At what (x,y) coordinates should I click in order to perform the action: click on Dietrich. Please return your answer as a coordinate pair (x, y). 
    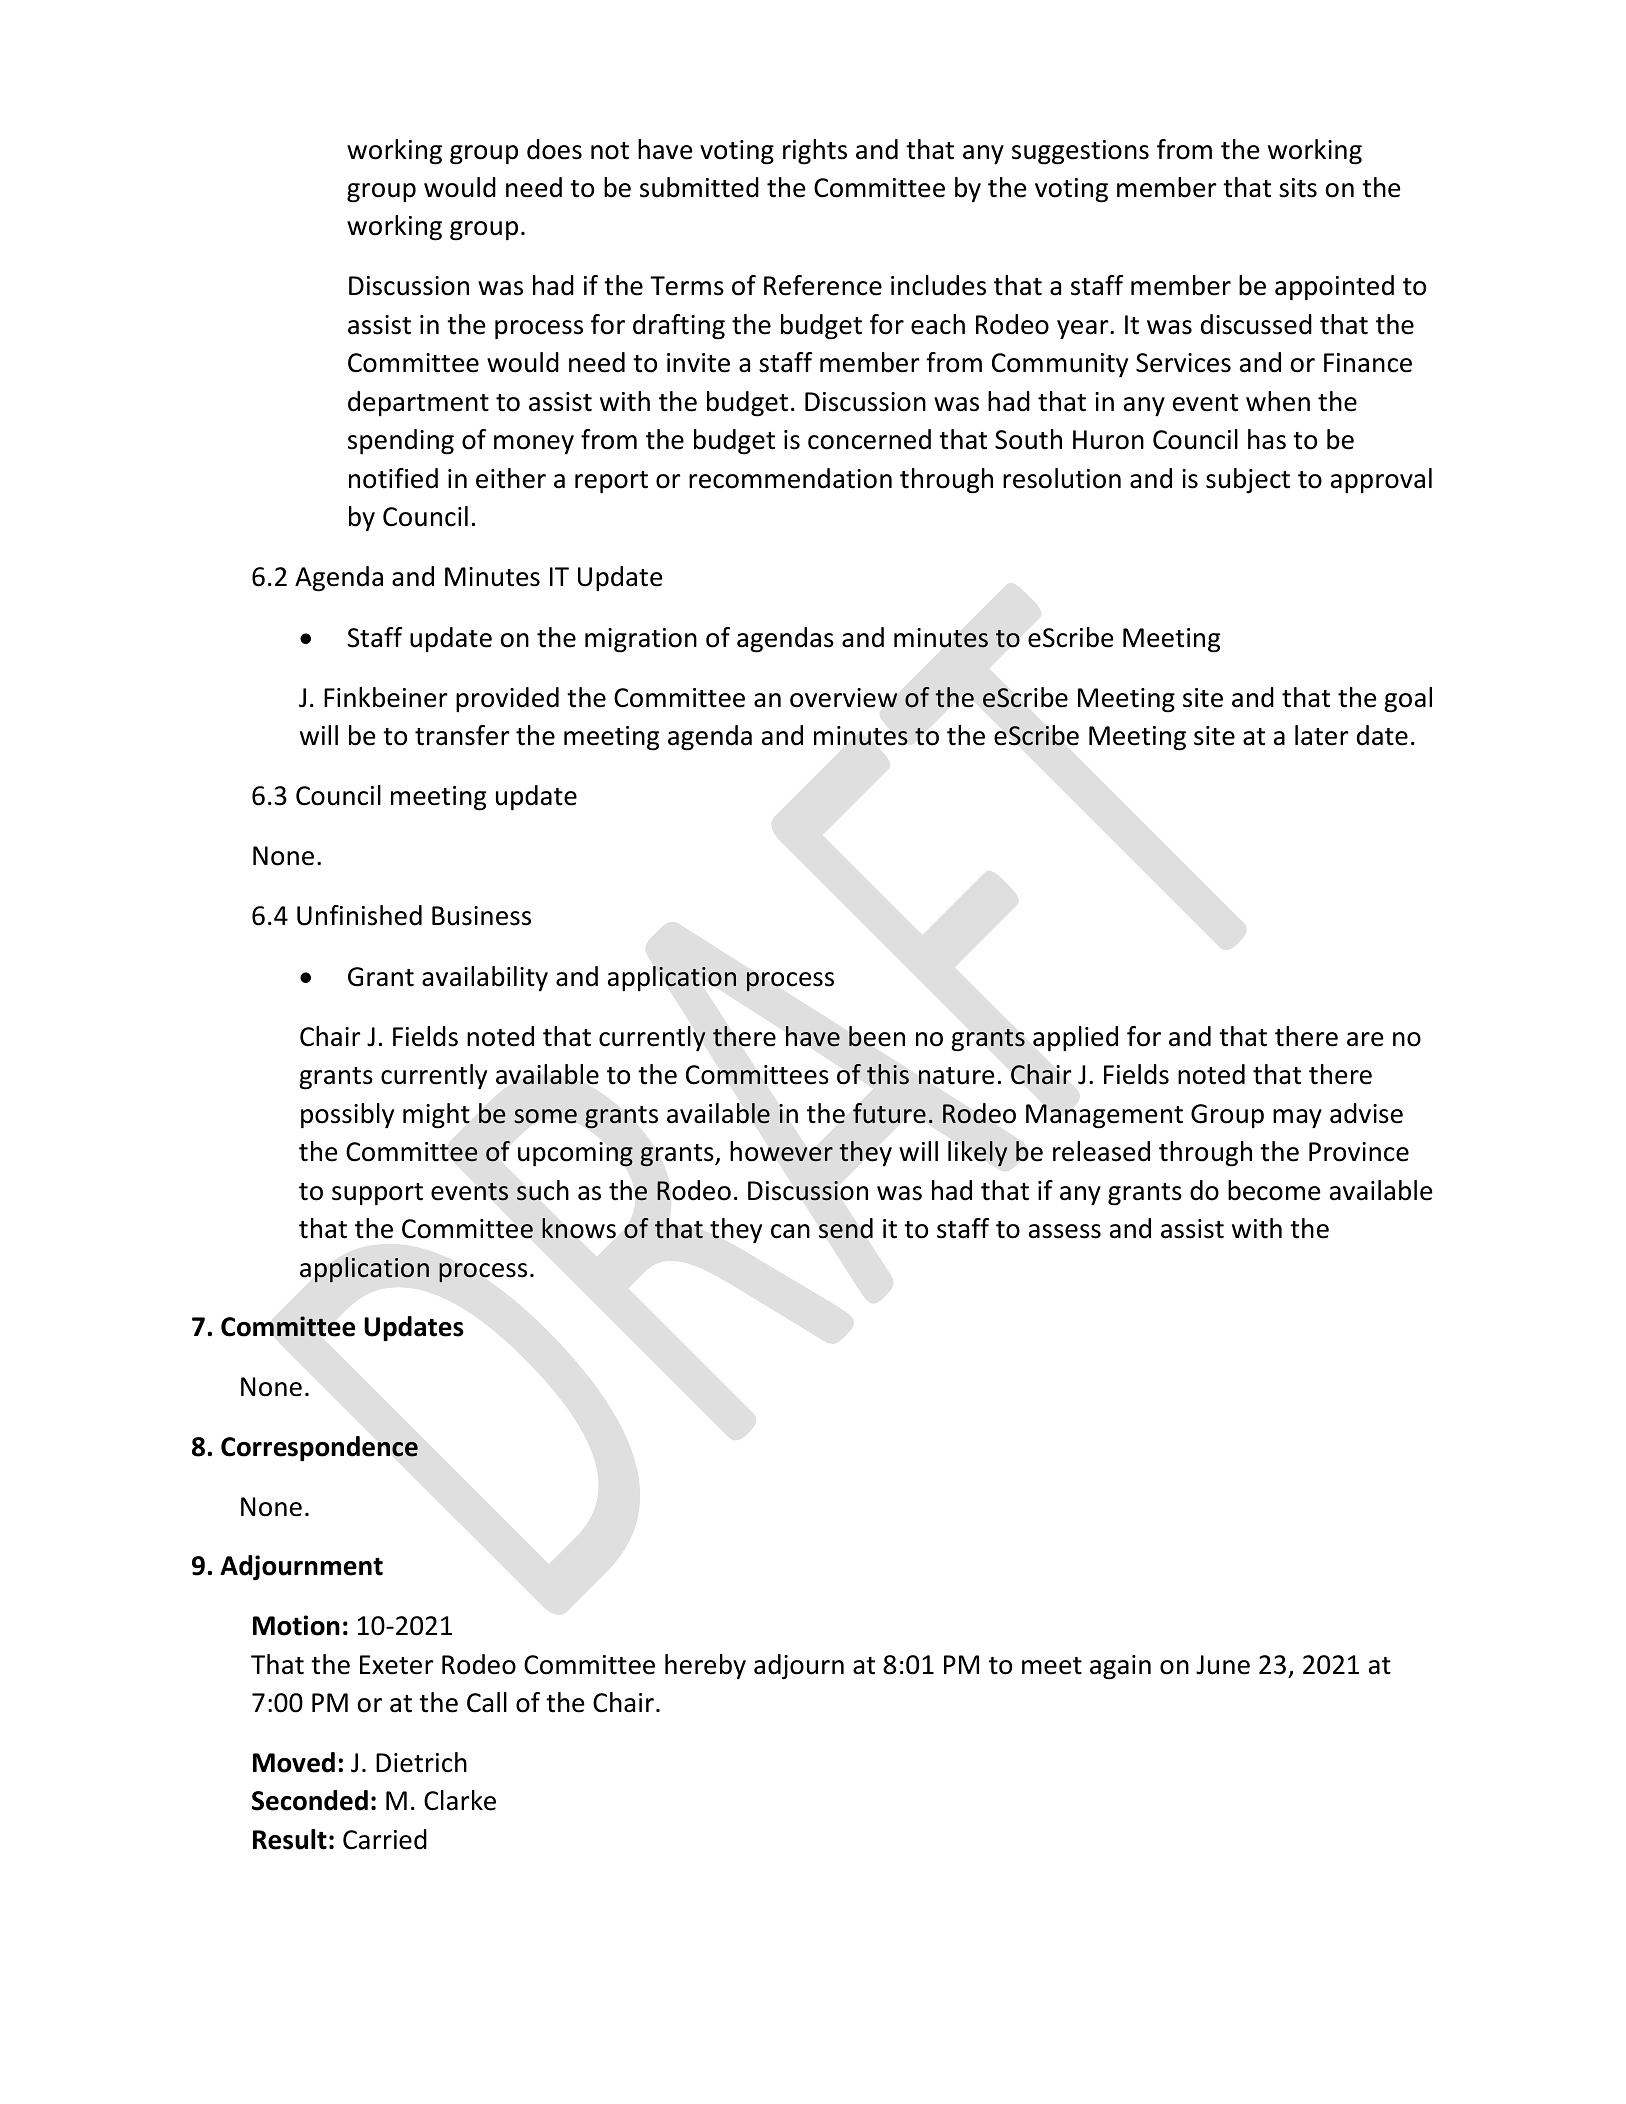
    Looking at the image, I should click on (421, 1762).
